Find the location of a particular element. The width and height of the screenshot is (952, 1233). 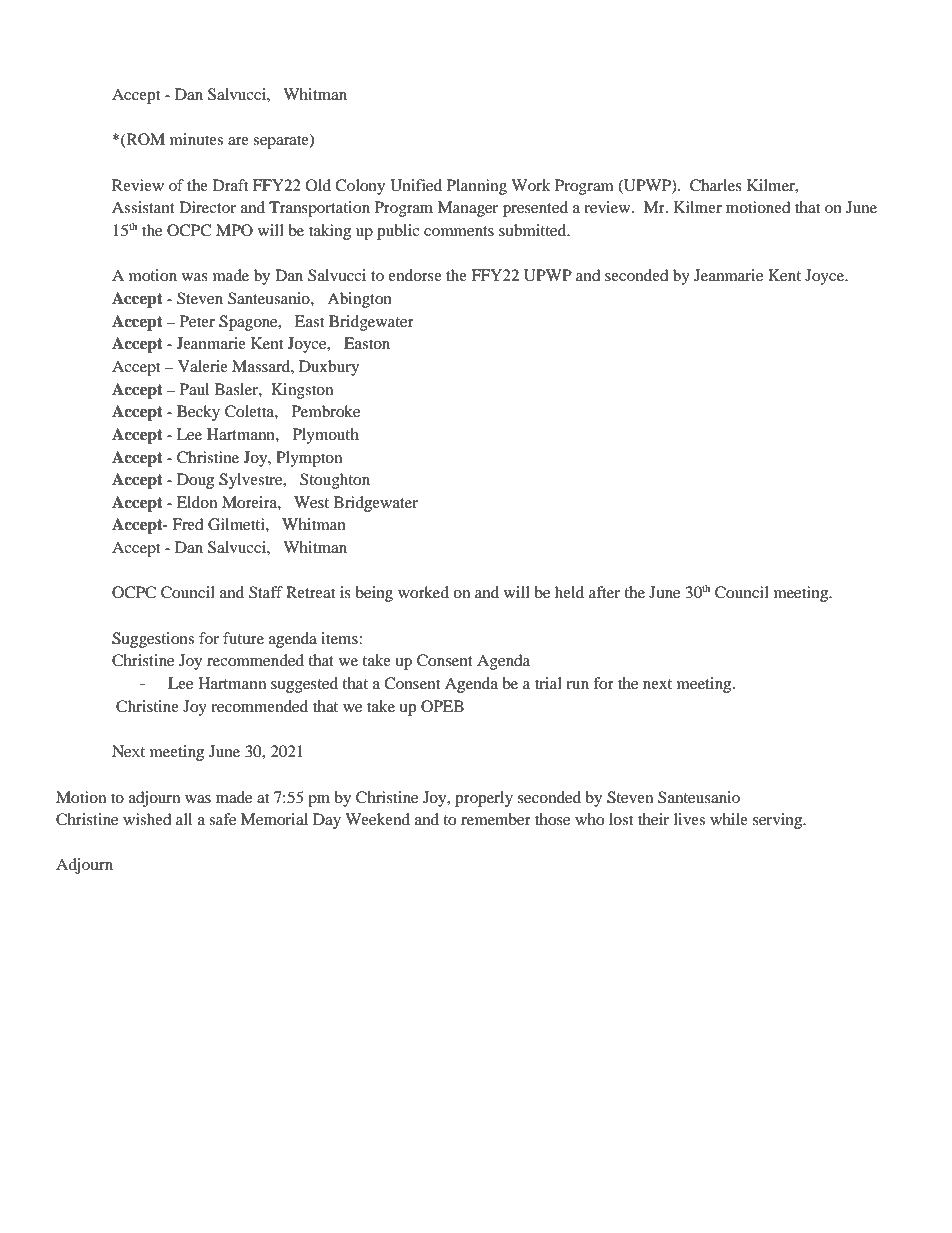

after is located at coordinates (604, 592).
